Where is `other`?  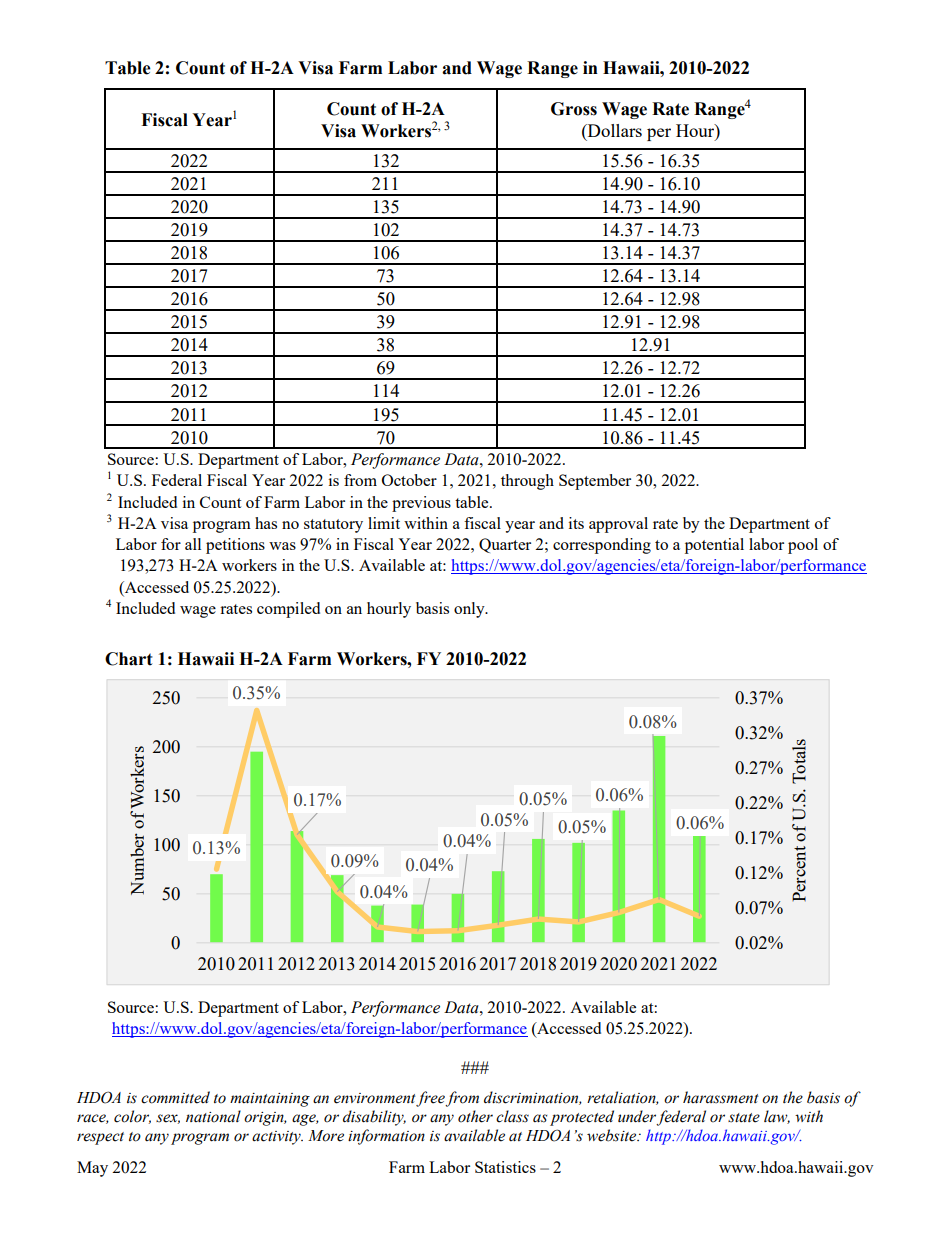
other is located at coordinates (475, 1116).
